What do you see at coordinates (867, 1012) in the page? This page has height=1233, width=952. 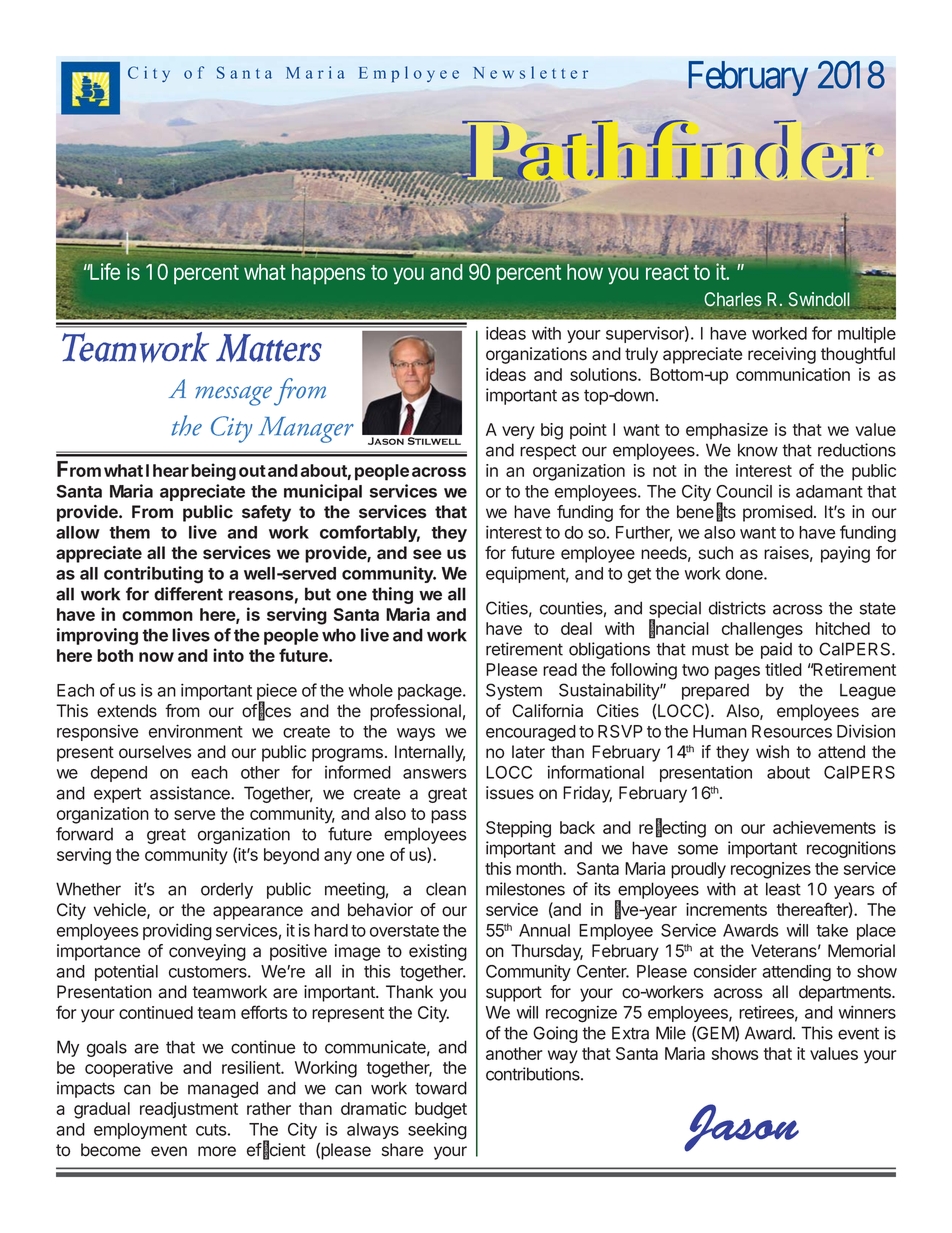 I see `winners` at bounding box center [867, 1012].
